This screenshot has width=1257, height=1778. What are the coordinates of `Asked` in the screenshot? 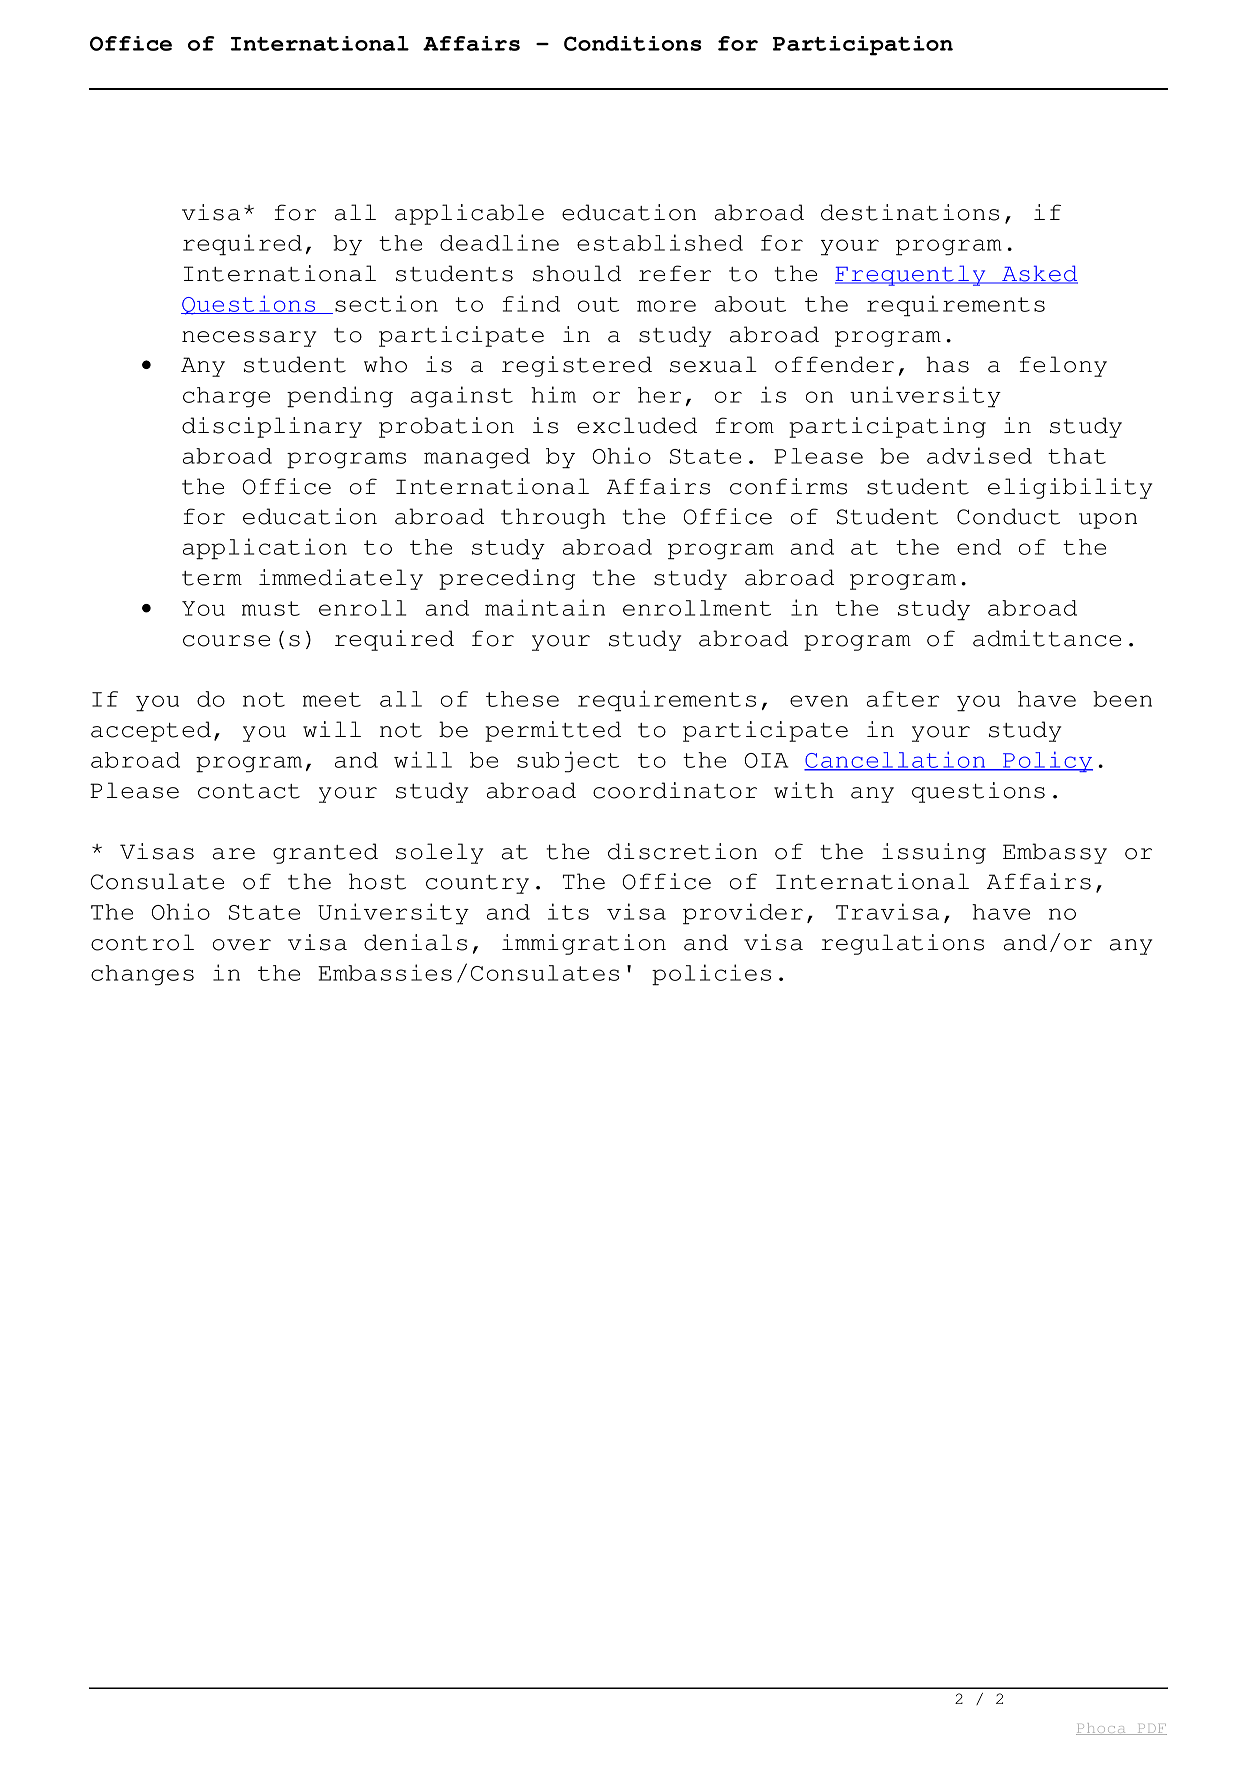 It's located at (1039, 274).
